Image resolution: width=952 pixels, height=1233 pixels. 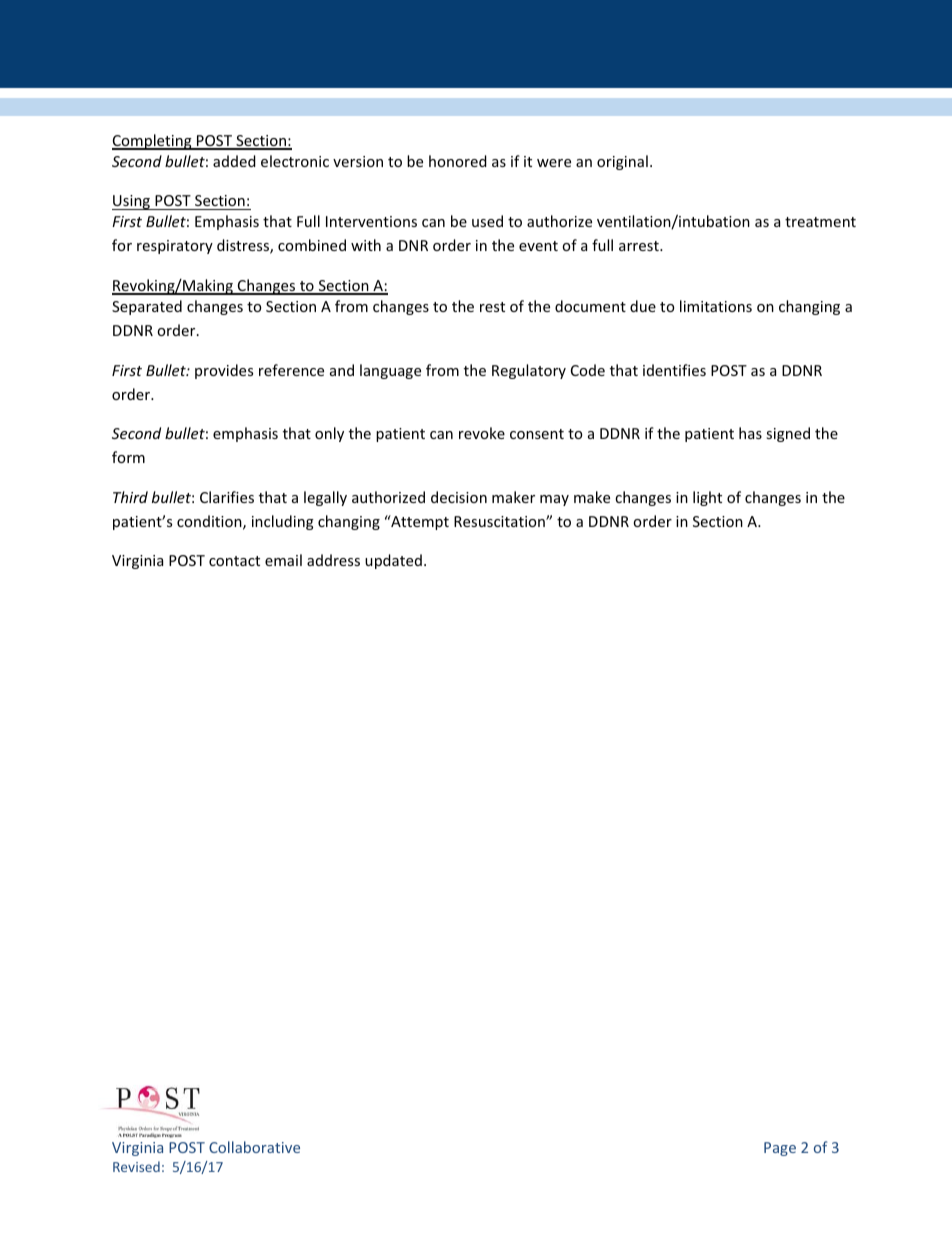 What do you see at coordinates (707, 498) in the screenshot?
I see `light` at bounding box center [707, 498].
